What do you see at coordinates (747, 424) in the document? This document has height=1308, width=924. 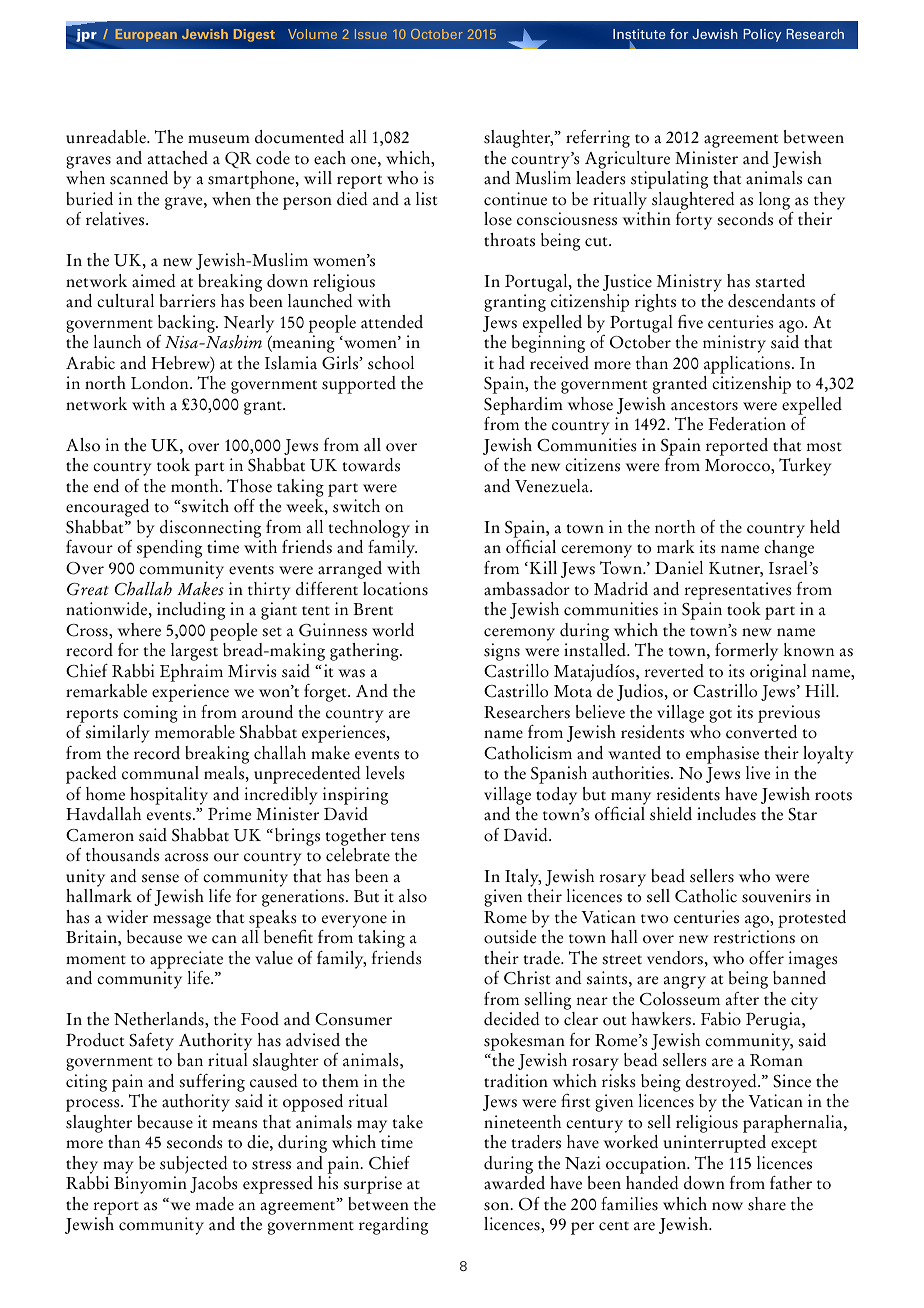 I see `Federation` at bounding box center [747, 424].
